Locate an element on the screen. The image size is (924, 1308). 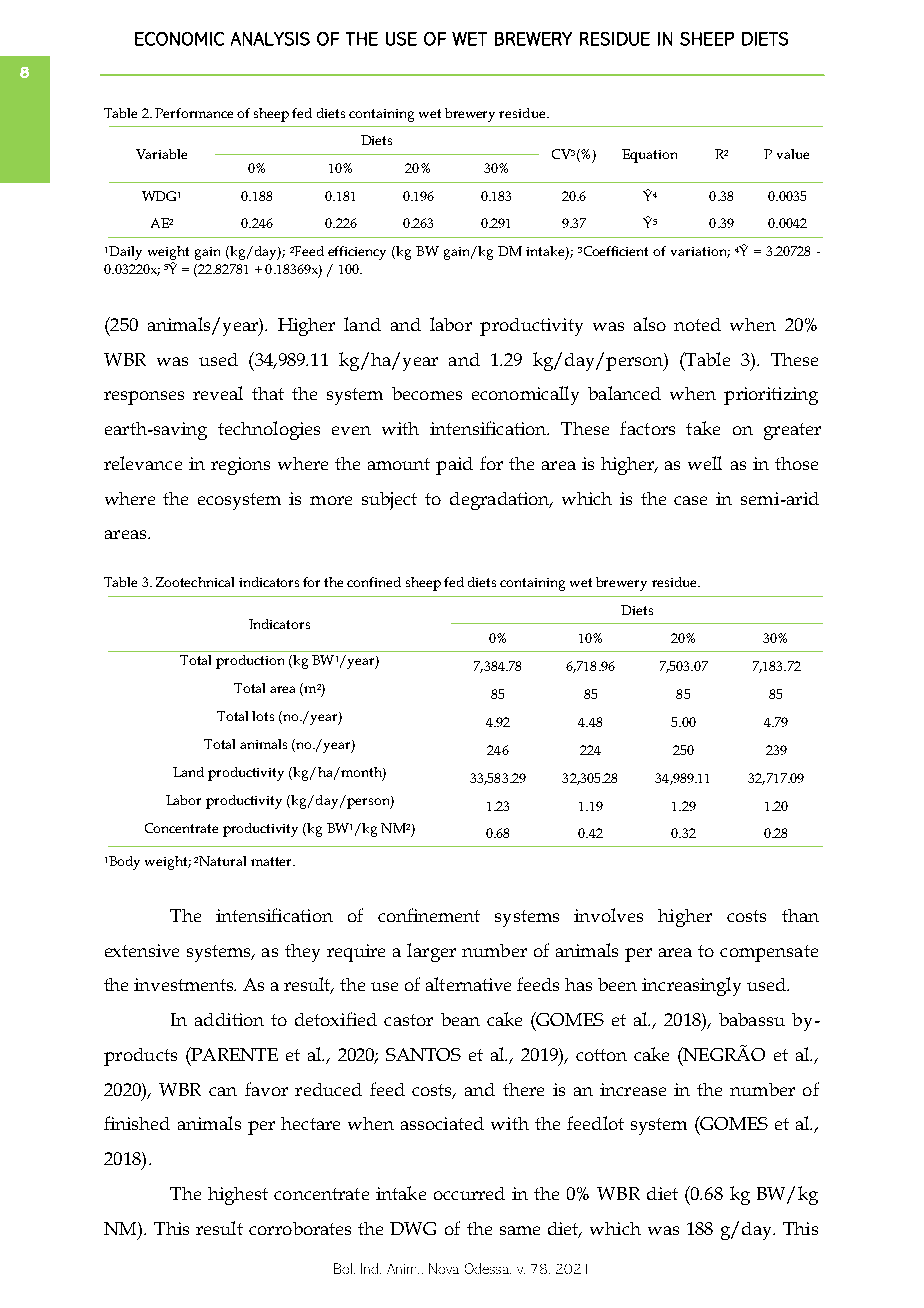
Equation is located at coordinates (649, 156).
